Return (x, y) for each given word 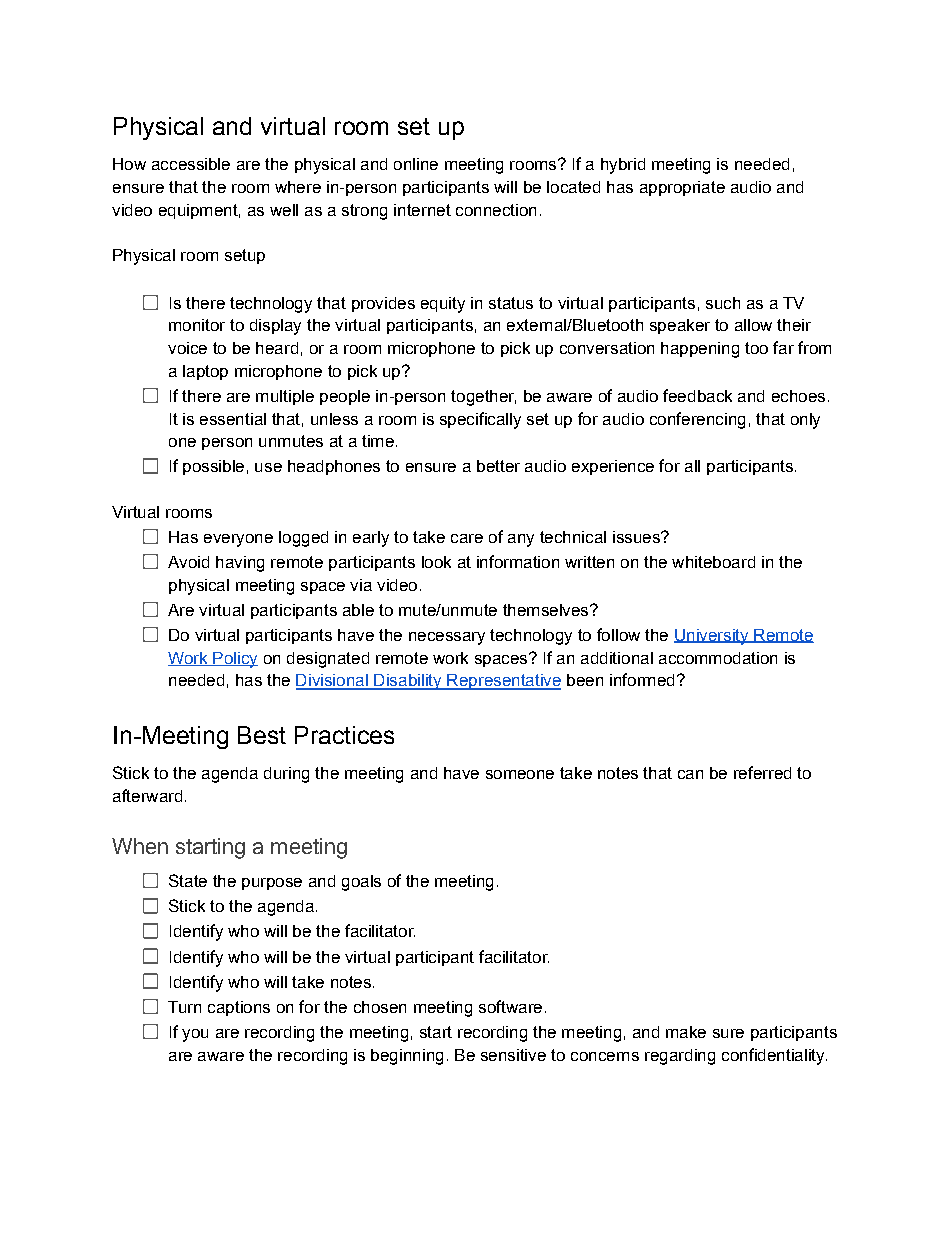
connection (496, 210)
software (510, 1006)
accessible (191, 164)
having (240, 564)
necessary (447, 638)
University (712, 637)
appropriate (682, 188)
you (195, 1035)
